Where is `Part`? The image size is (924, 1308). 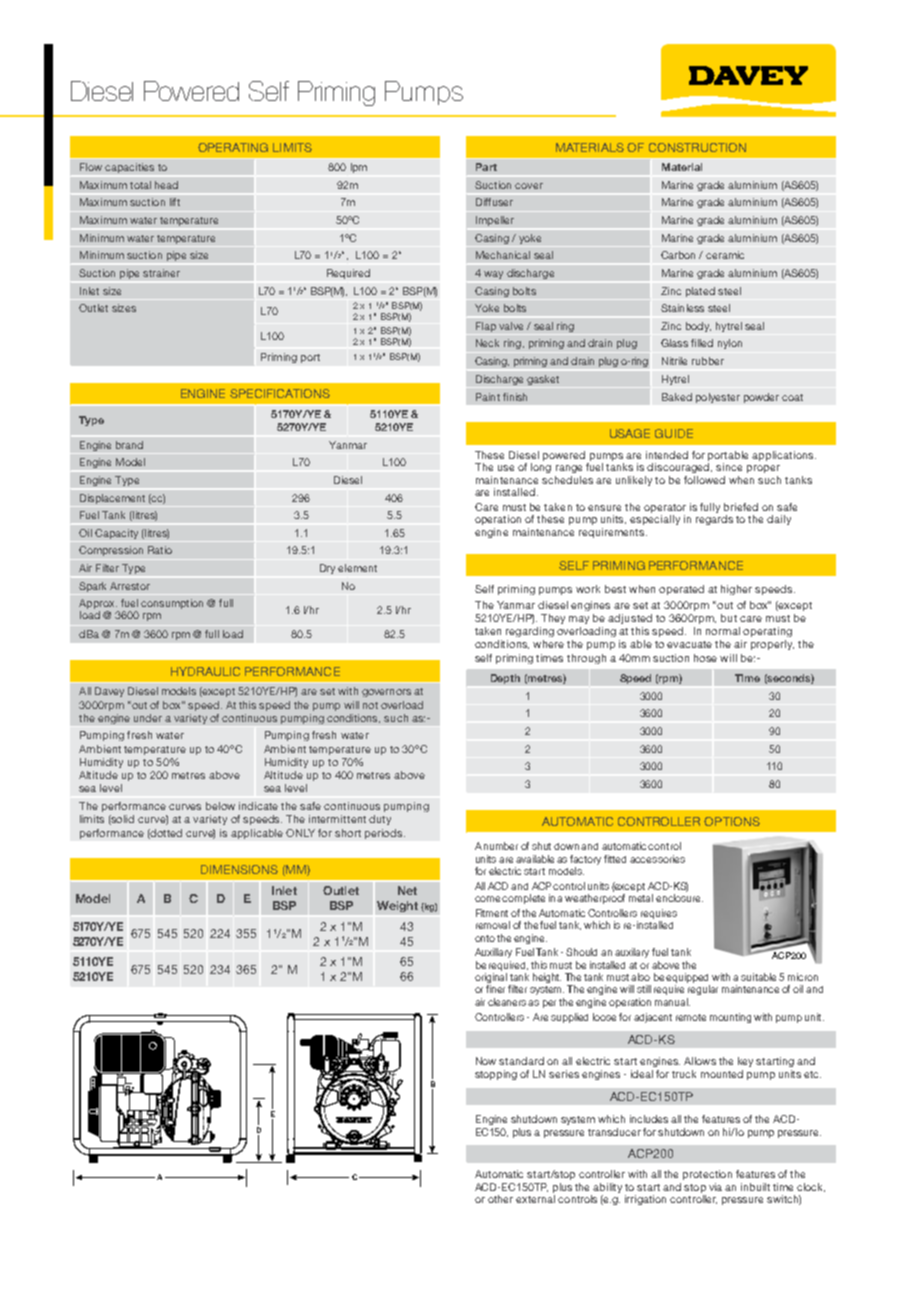 Part is located at coordinates (486, 167).
